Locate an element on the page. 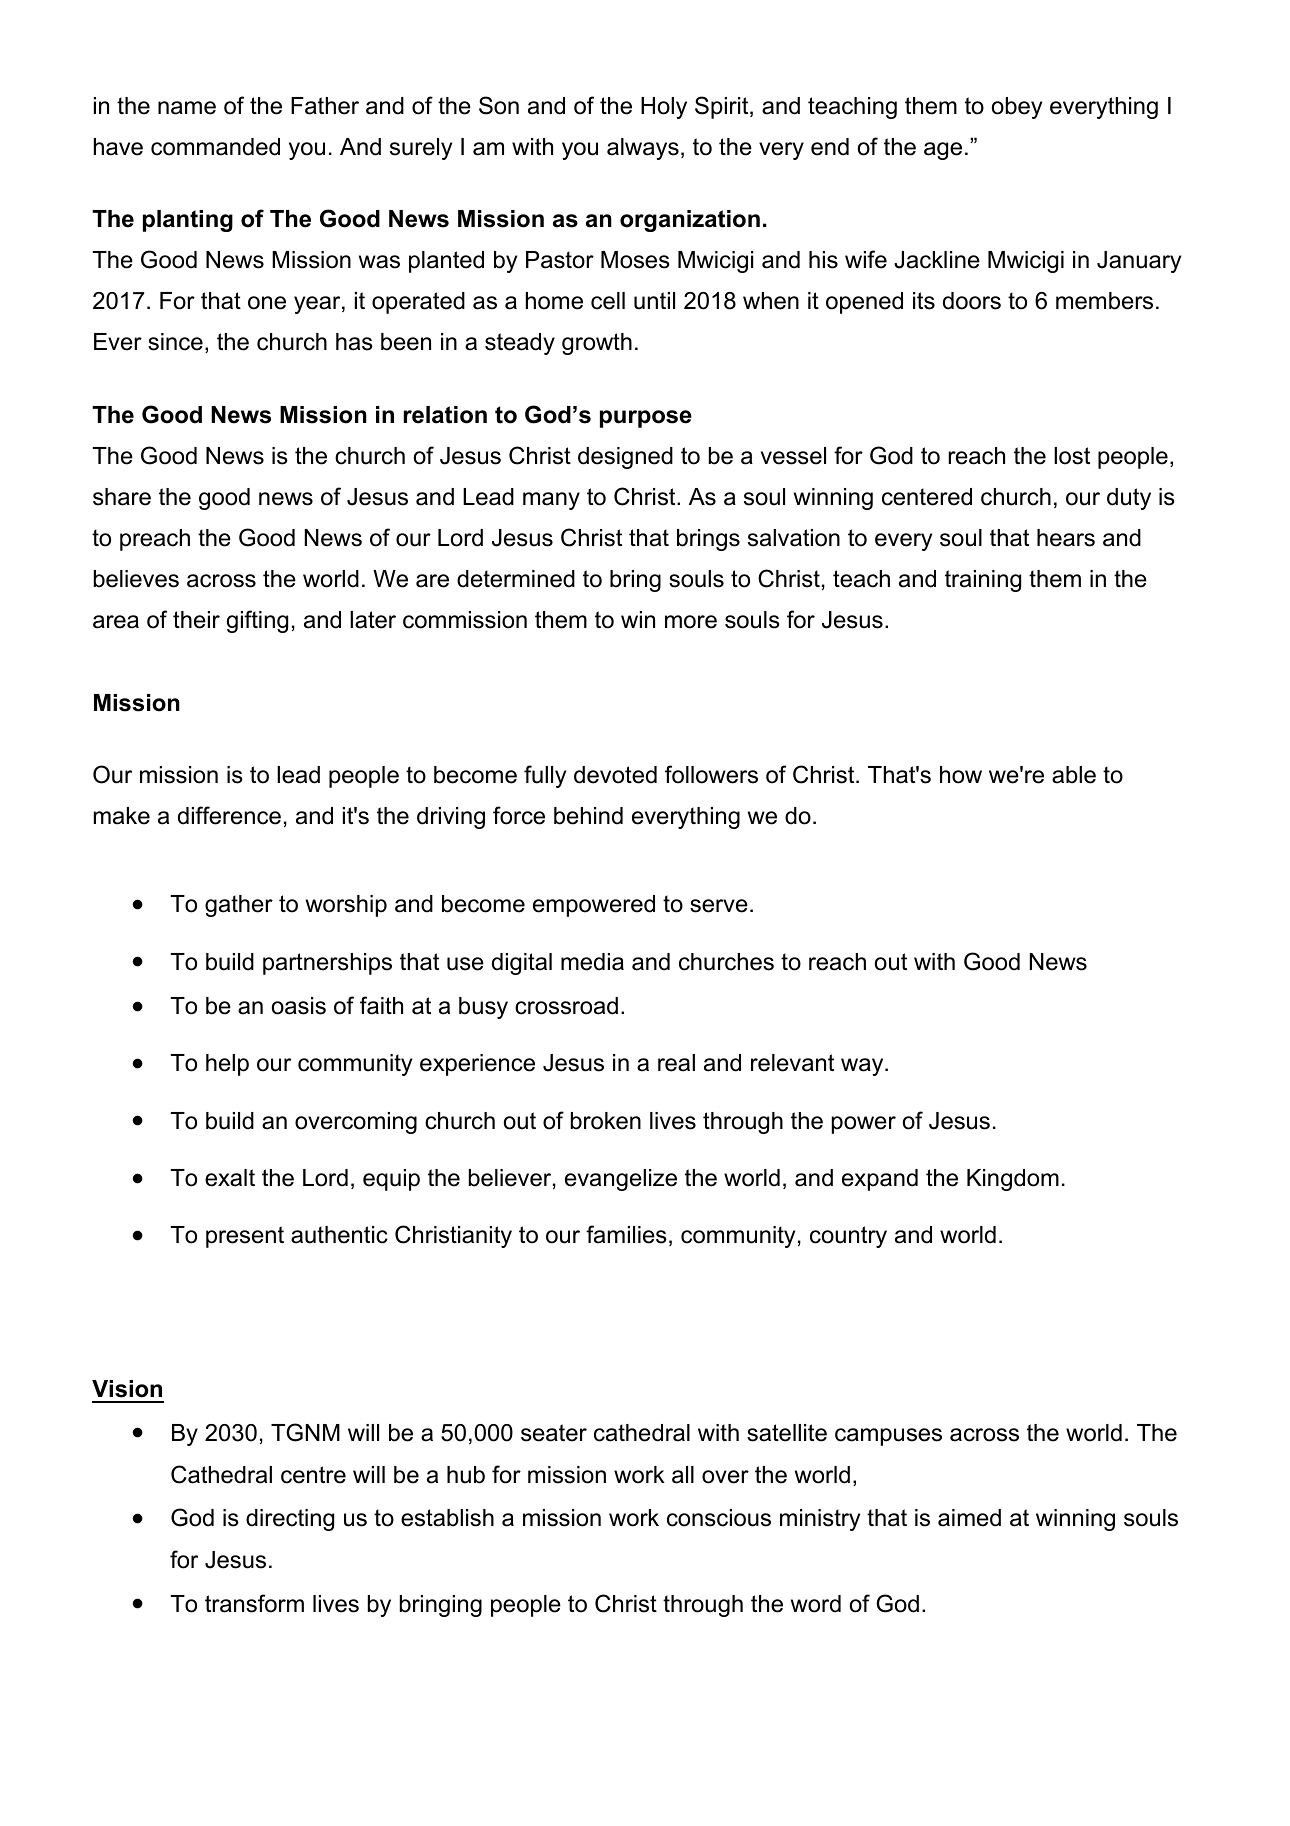 The height and width of the document is (1826, 1290). designed is located at coordinates (625, 458).
